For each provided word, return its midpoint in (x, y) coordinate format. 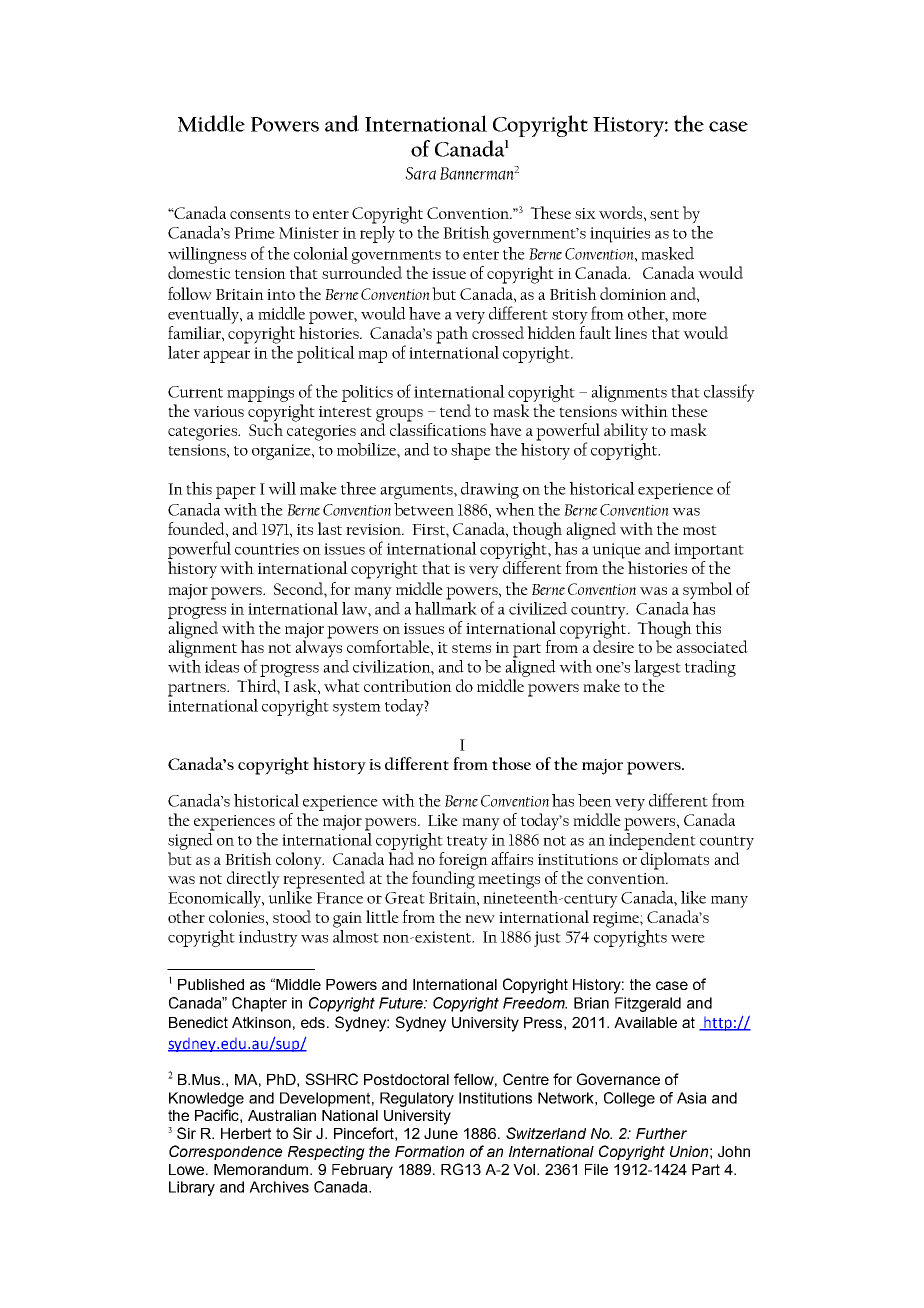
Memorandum (262, 1169)
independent (652, 840)
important (709, 551)
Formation (429, 1151)
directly (253, 880)
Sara (420, 173)
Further (661, 1133)
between (424, 509)
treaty (467, 843)
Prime (254, 233)
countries (267, 549)
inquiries (620, 235)
